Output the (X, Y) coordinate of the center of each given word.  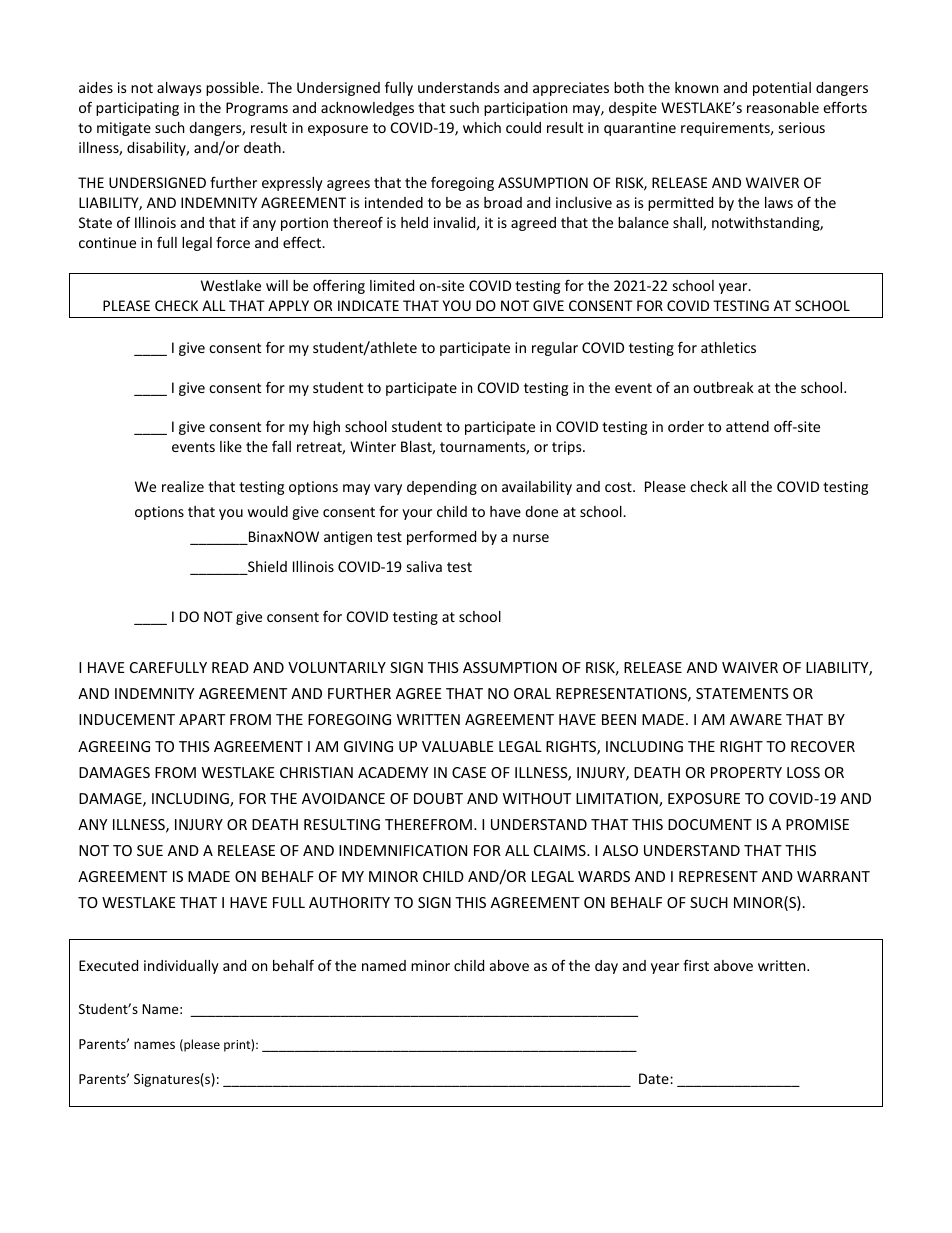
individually (181, 967)
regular (555, 349)
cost (619, 487)
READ (230, 667)
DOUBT (438, 798)
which (482, 127)
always (179, 89)
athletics (728, 347)
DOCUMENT (710, 824)
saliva (424, 566)
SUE (150, 850)
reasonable (783, 107)
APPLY (288, 305)
